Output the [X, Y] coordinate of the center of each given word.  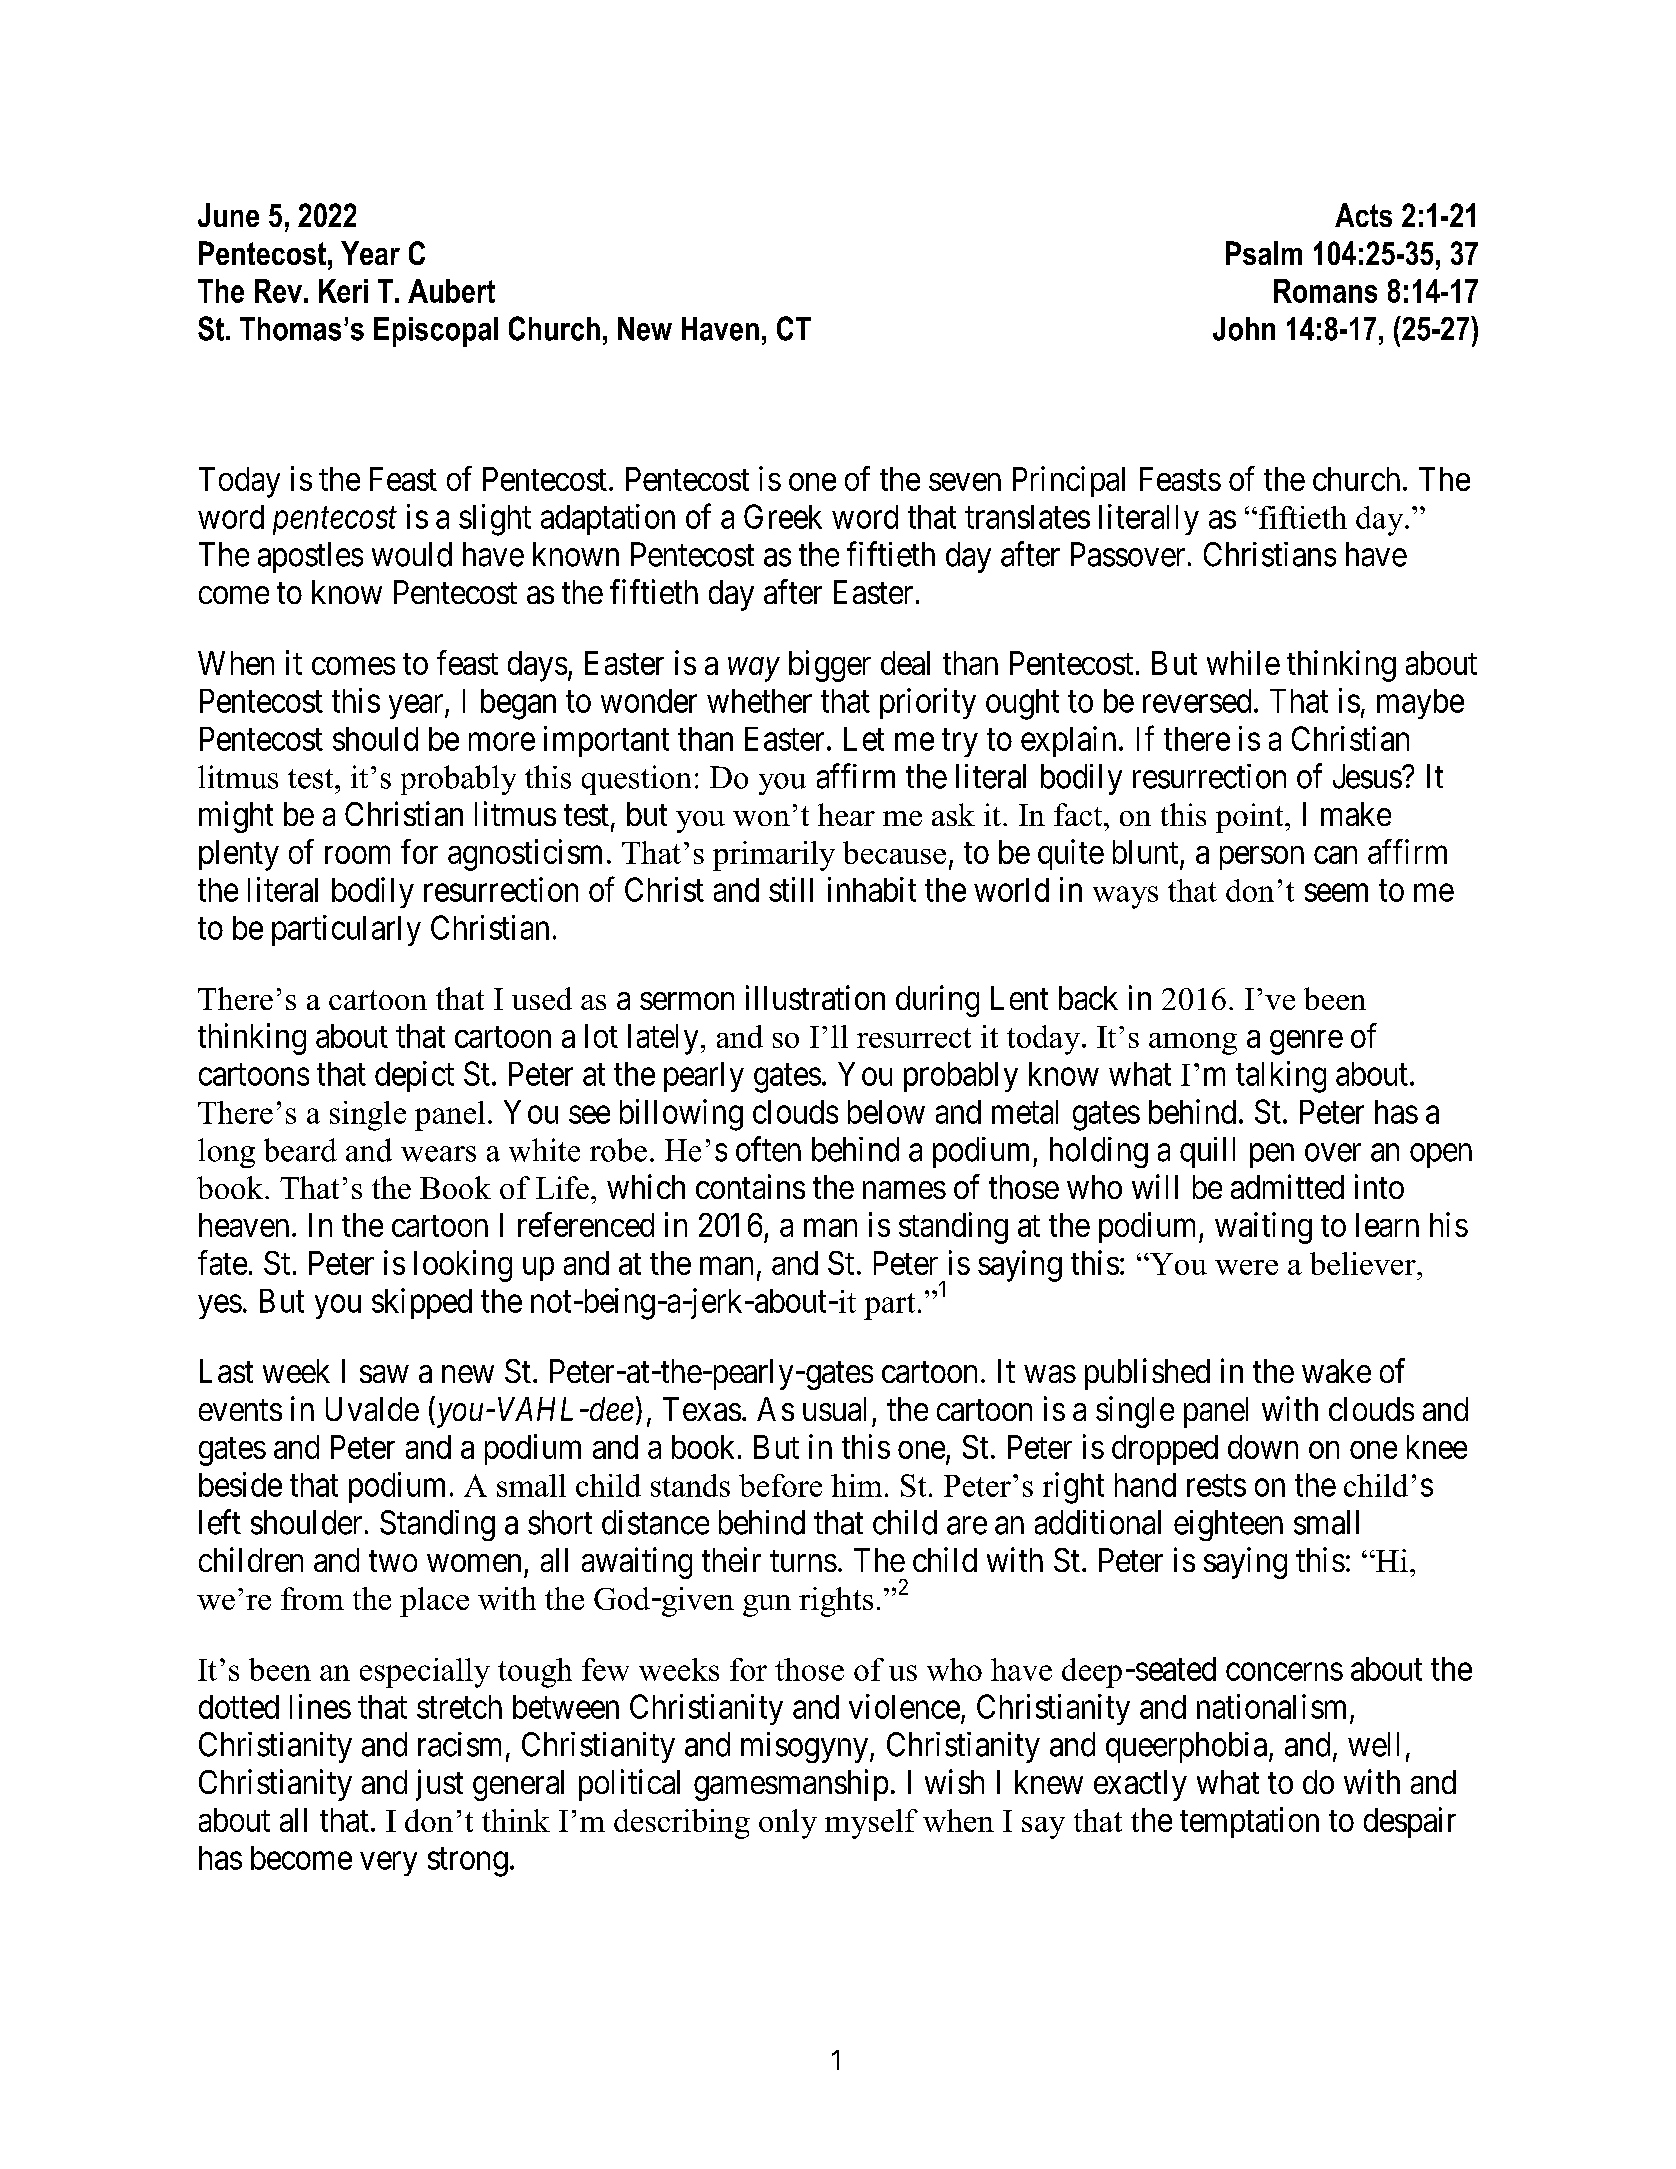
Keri [343, 291]
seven [965, 482]
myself [871, 1824]
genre [1306, 1042]
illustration [815, 997]
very [388, 1864]
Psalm [1264, 253]
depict [414, 1076]
